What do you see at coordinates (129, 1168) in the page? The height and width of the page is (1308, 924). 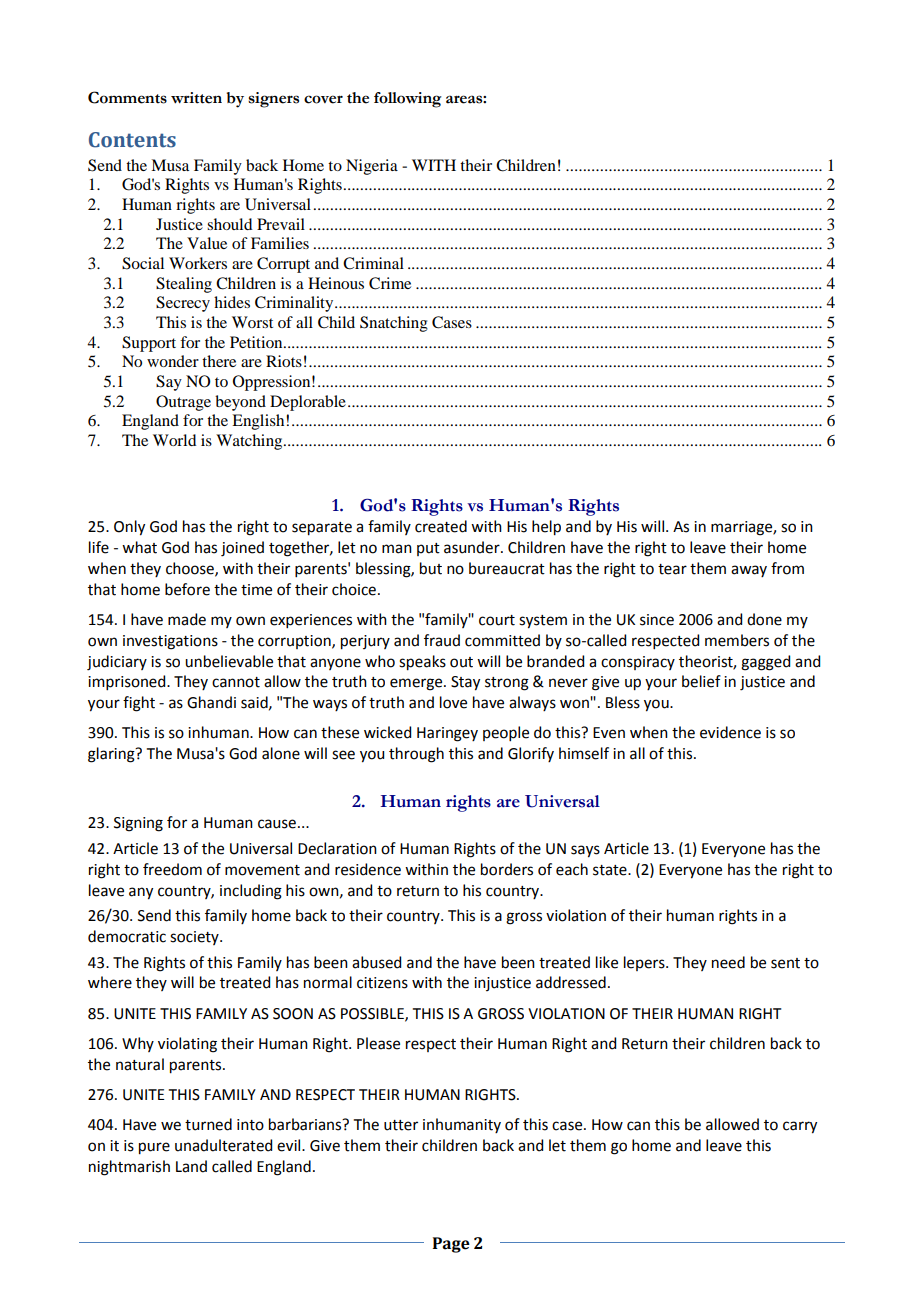 I see `nightmarish` at bounding box center [129, 1168].
